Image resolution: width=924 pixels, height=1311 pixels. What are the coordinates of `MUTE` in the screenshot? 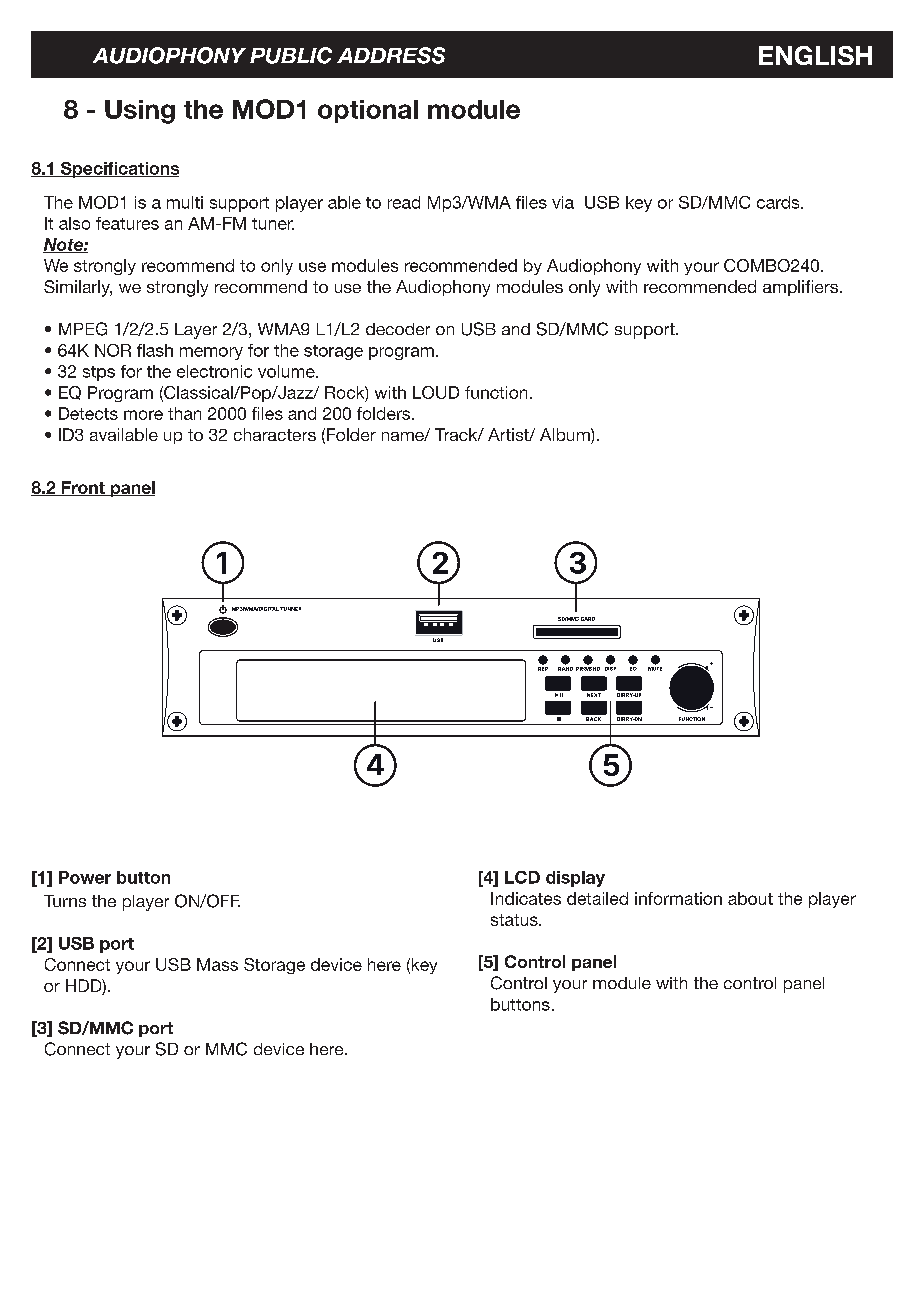 It's located at (655, 667).
